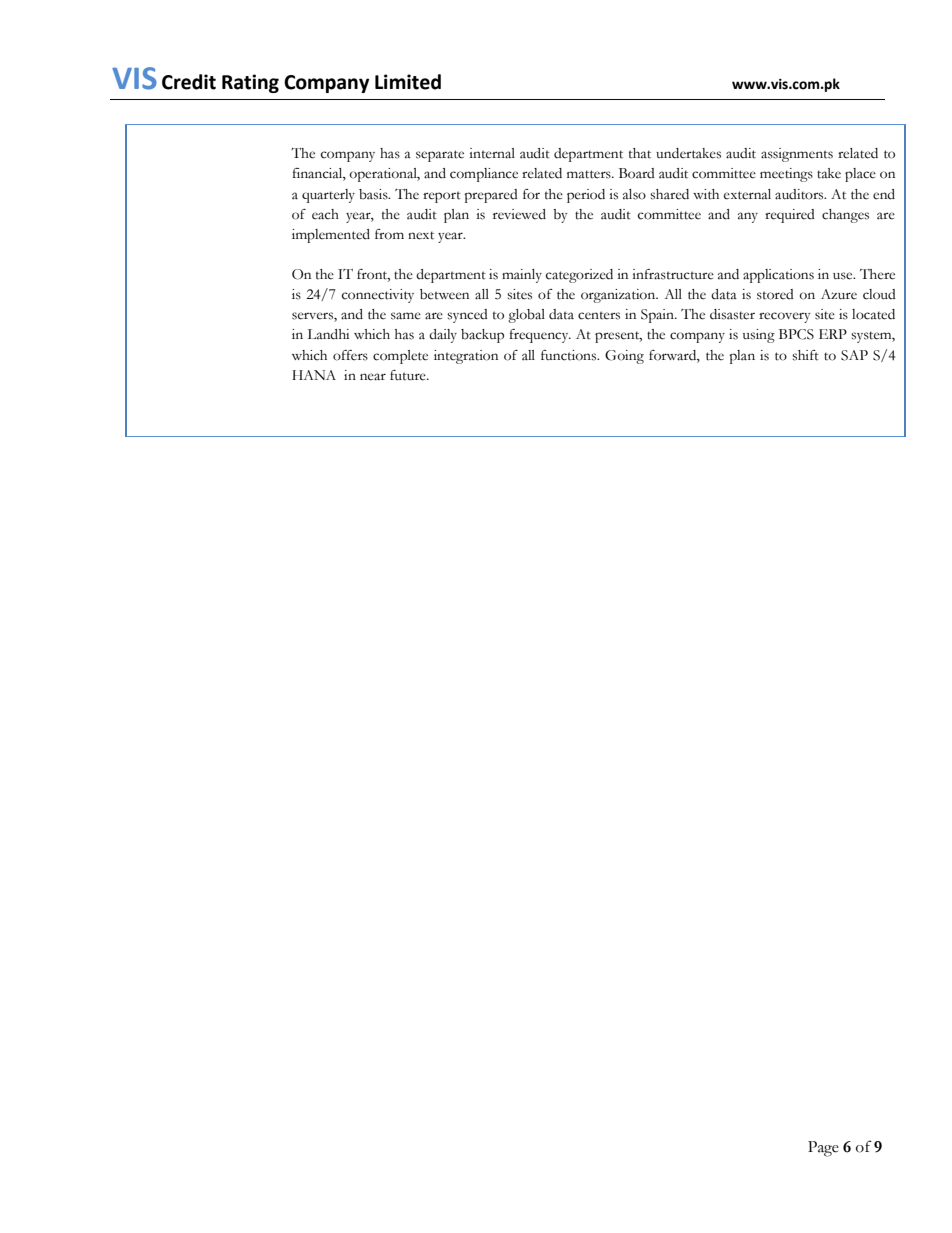 This screenshot has height=1233, width=952. I want to click on internal, so click(492, 153).
